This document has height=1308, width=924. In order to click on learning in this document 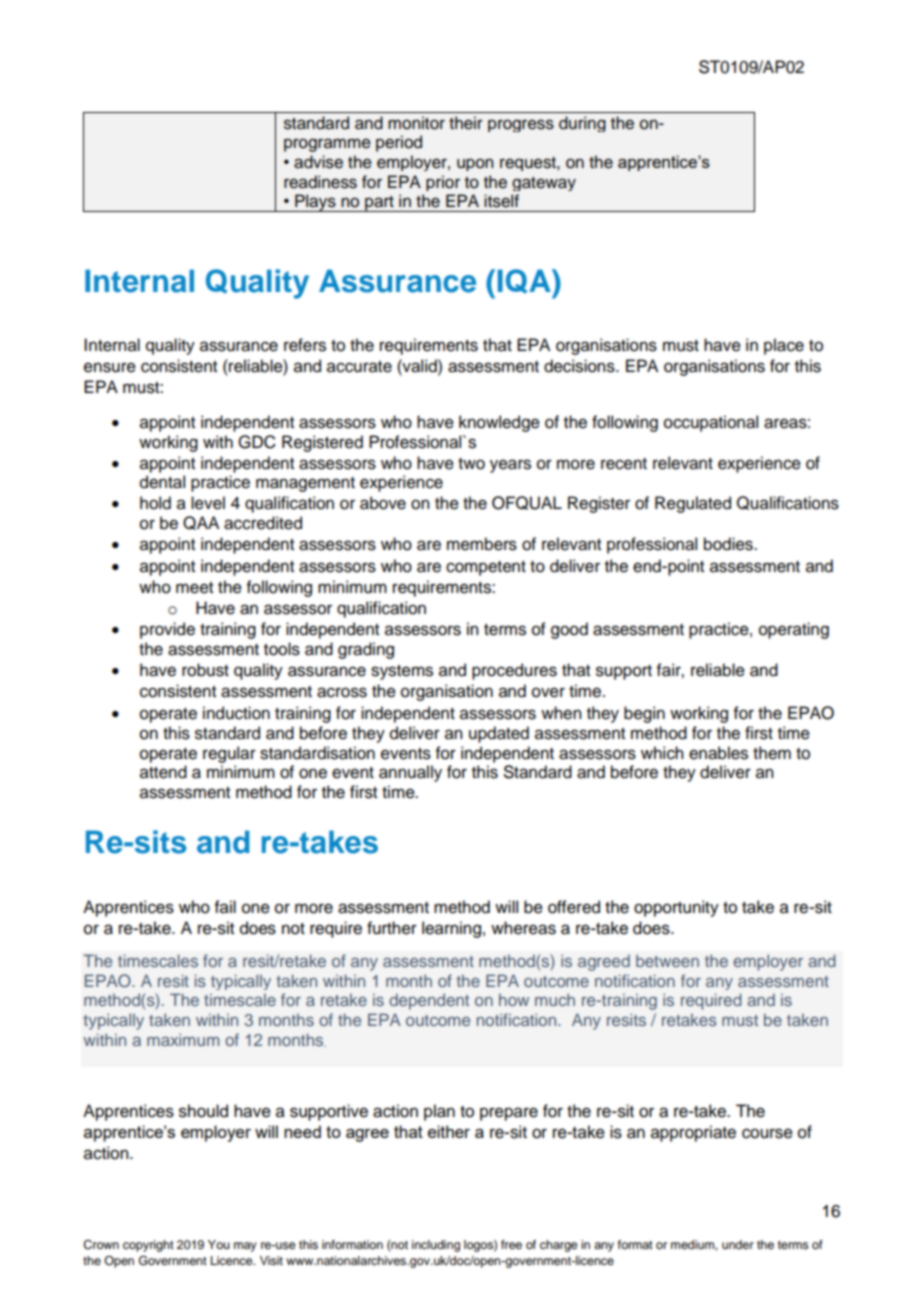, I will do `click(451, 929)`.
